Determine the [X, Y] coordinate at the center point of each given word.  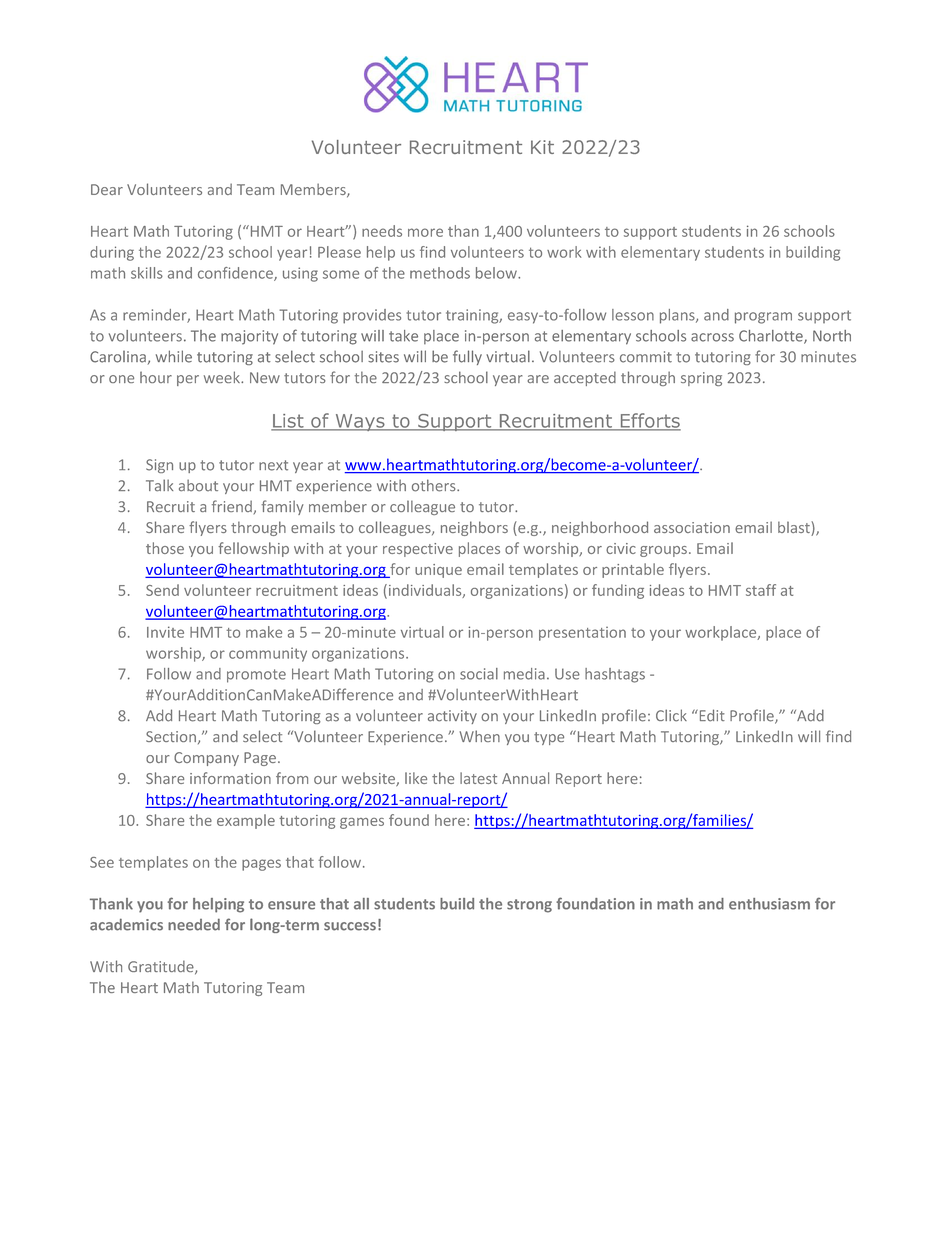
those [165, 548]
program [763, 318]
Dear [107, 189]
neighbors [474, 528]
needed [194, 924]
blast [795, 528]
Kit [542, 147]
